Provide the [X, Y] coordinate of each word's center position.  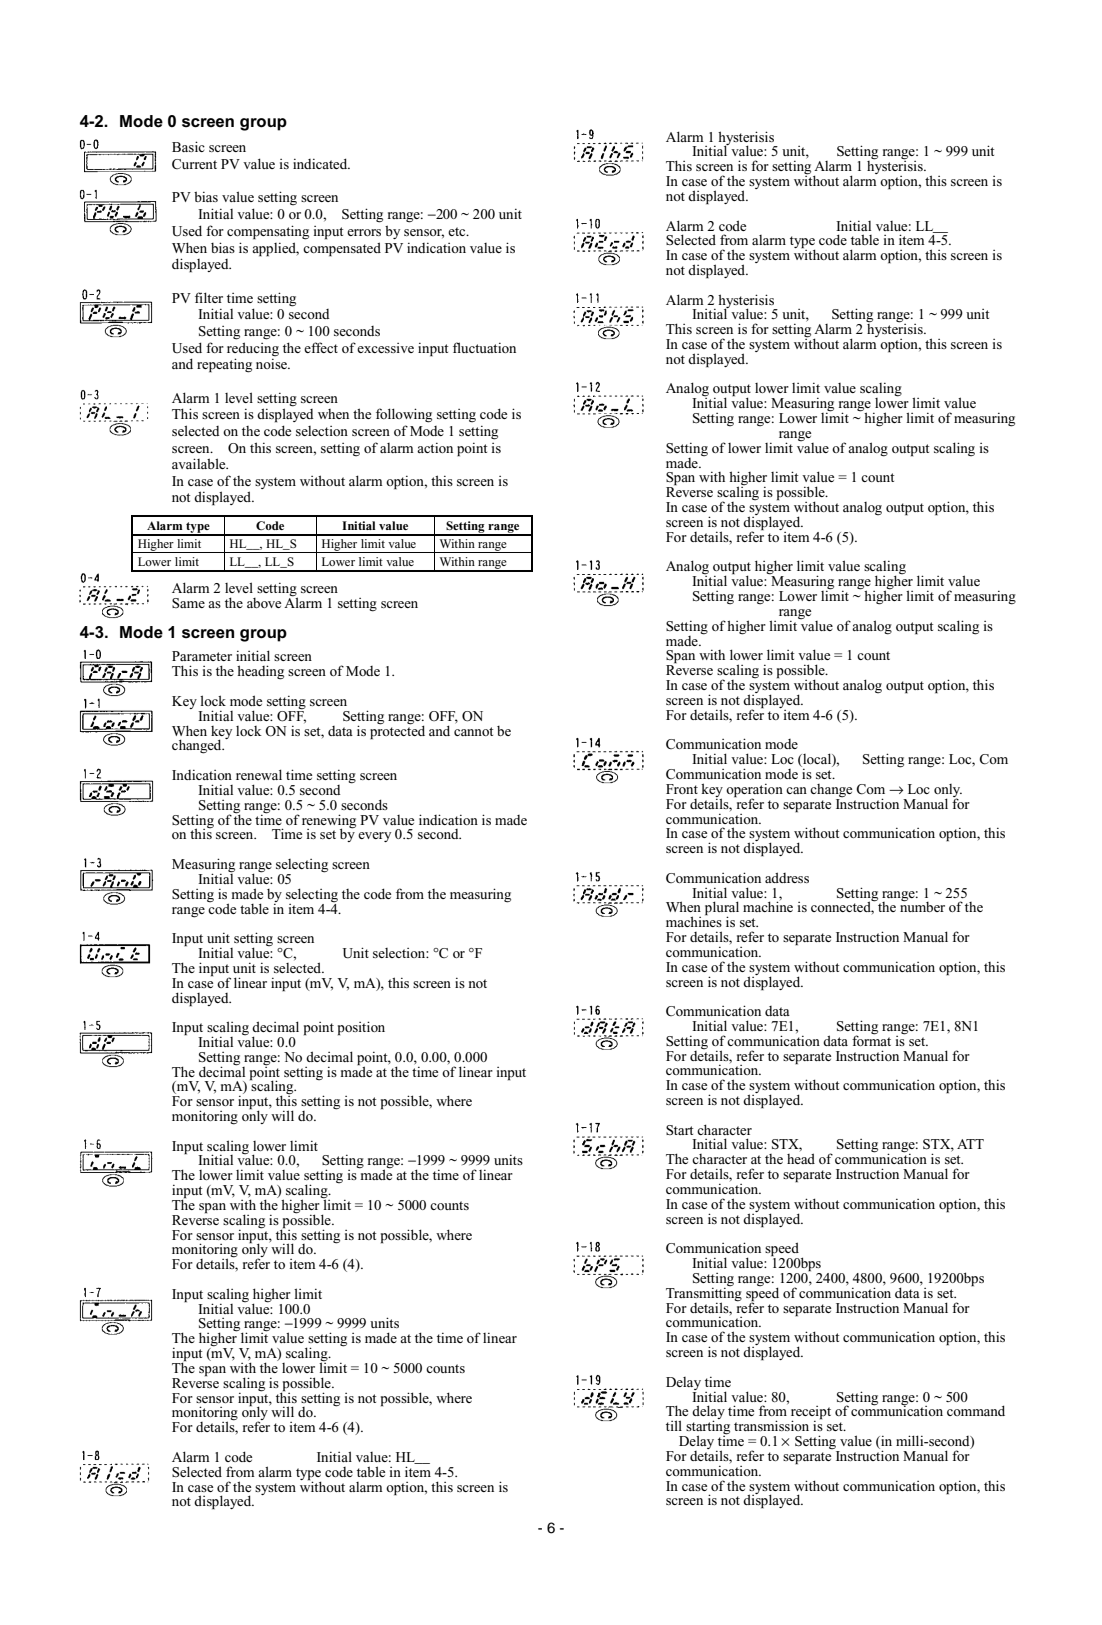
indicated [321, 163]
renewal [259, 774]
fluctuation [484, 347]
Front [682, 789]
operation [754, 791]
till [674, 1425]
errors [364, 232]
